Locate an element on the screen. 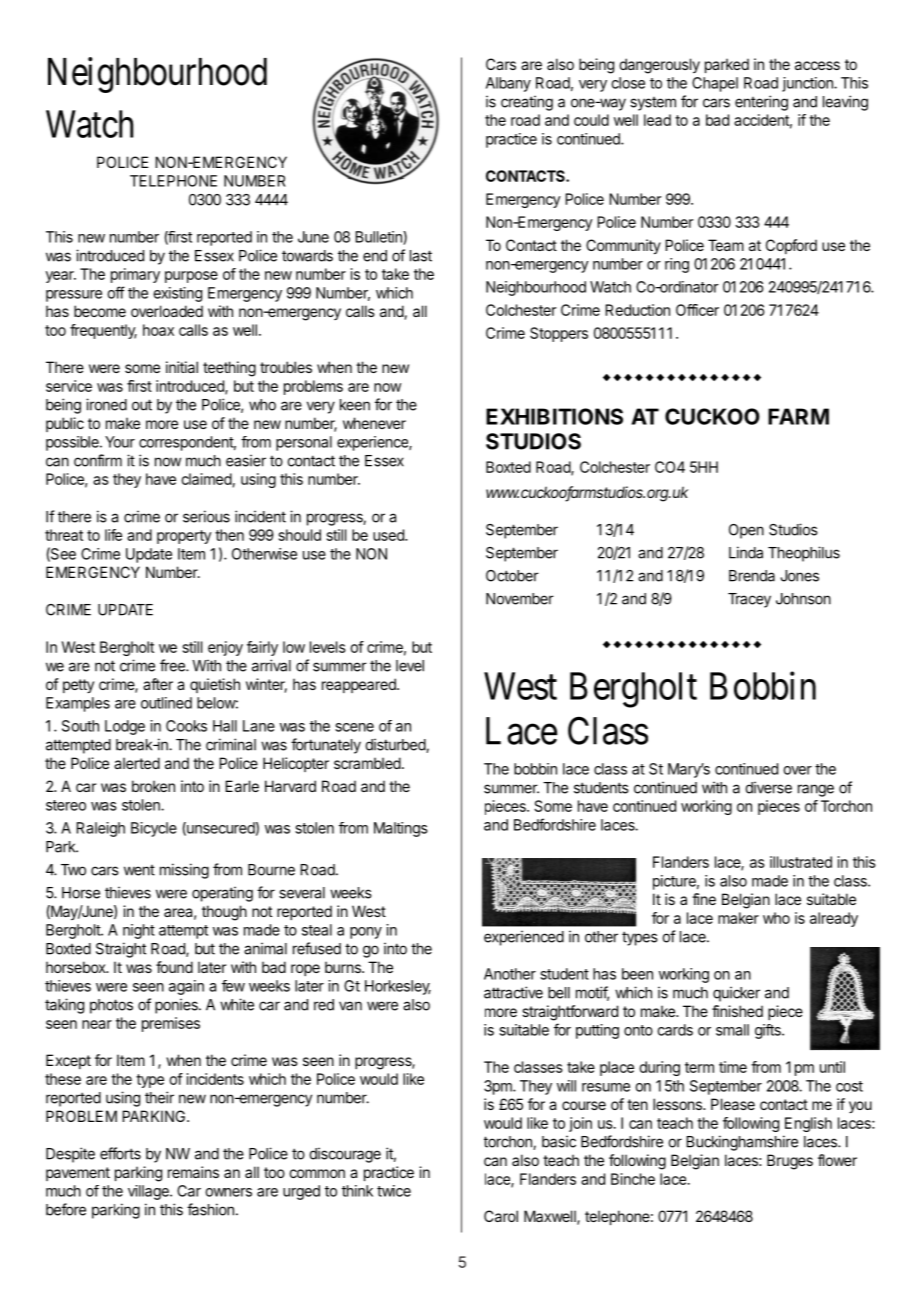 Image resolution: width=924 pixels, height=1308 pixels. Albany is located at coordinates (508, 84).
